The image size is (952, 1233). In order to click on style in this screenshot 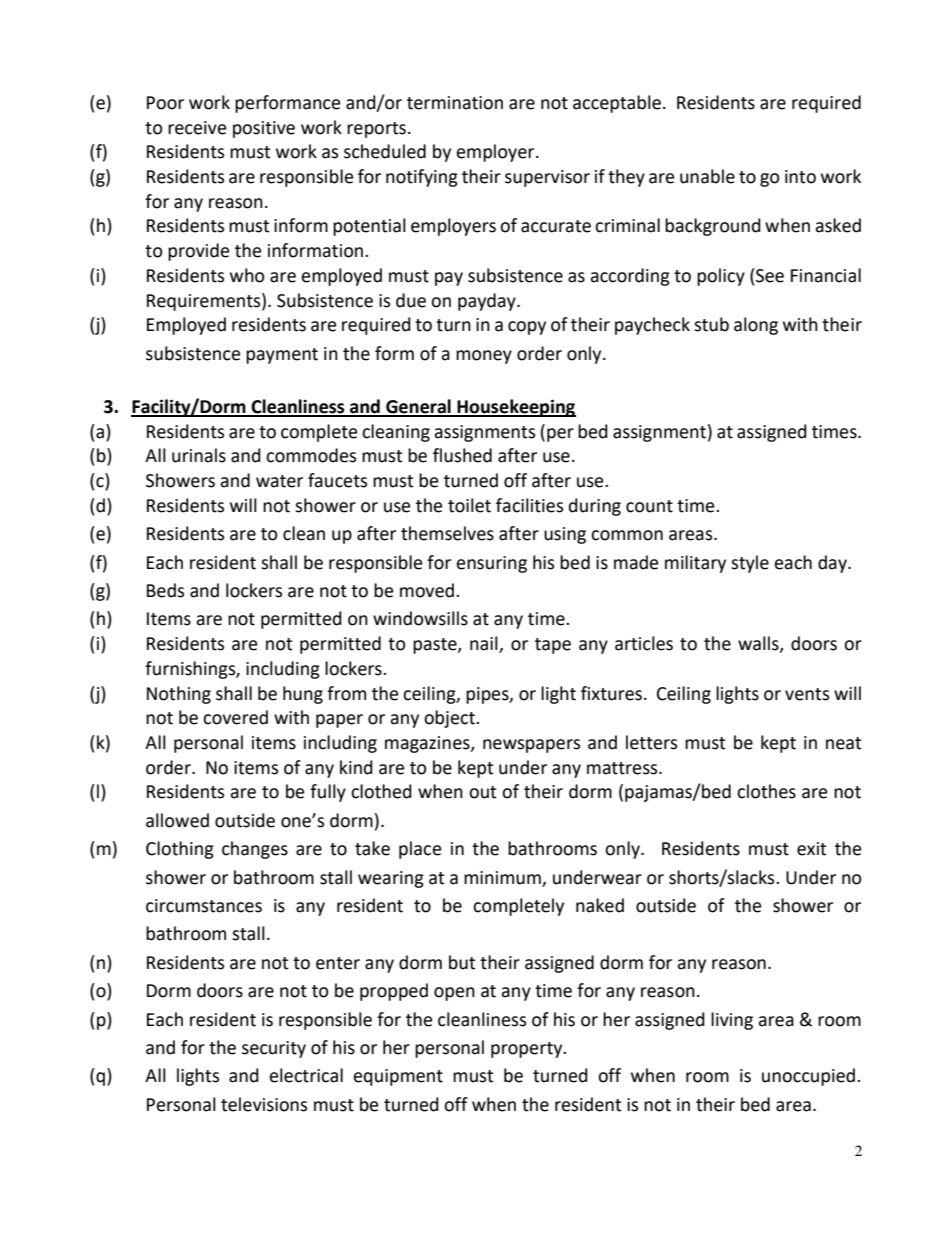, I will do `click(750, 564)`.
